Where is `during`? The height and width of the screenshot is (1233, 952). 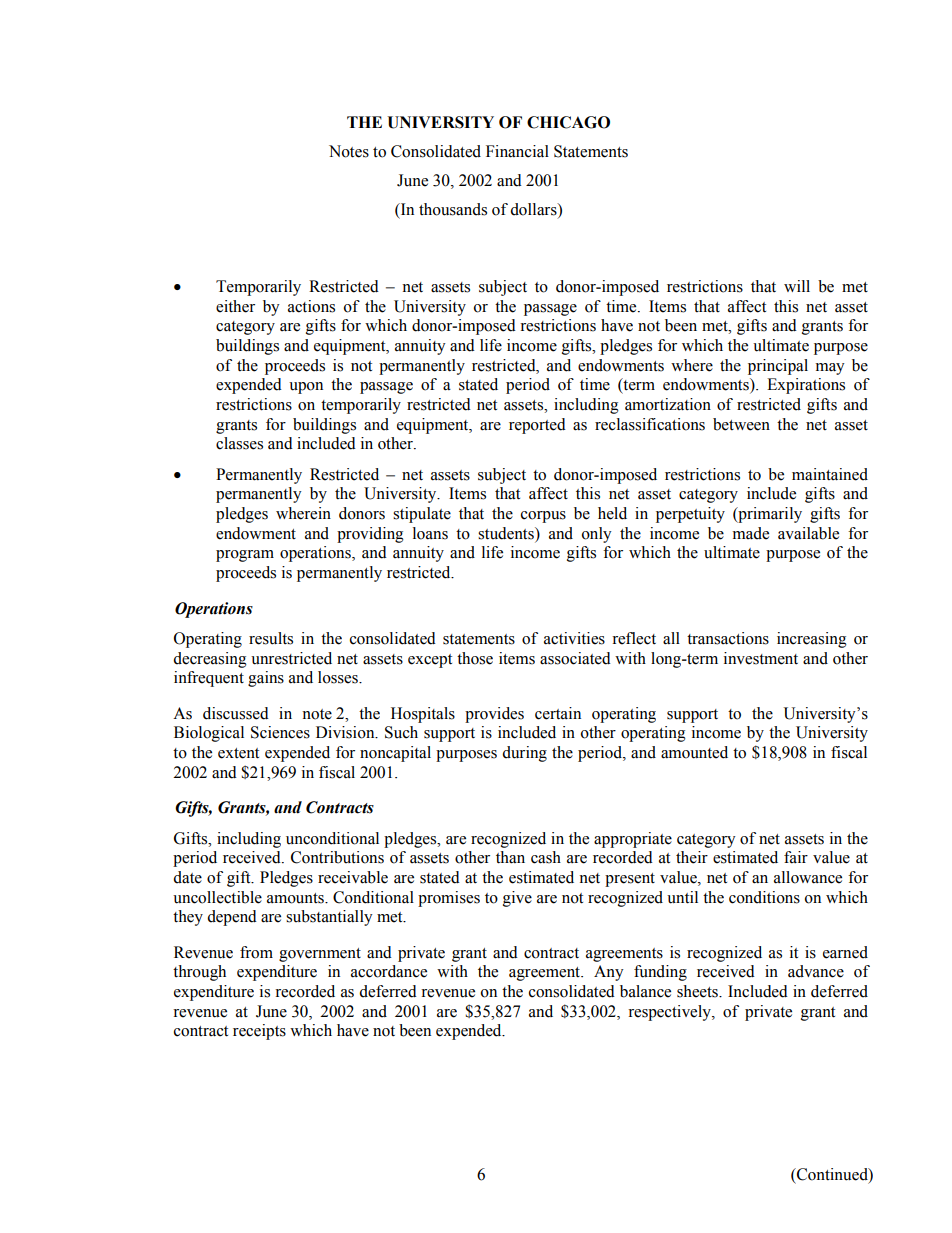
during is located at coordinates (524, 754).
